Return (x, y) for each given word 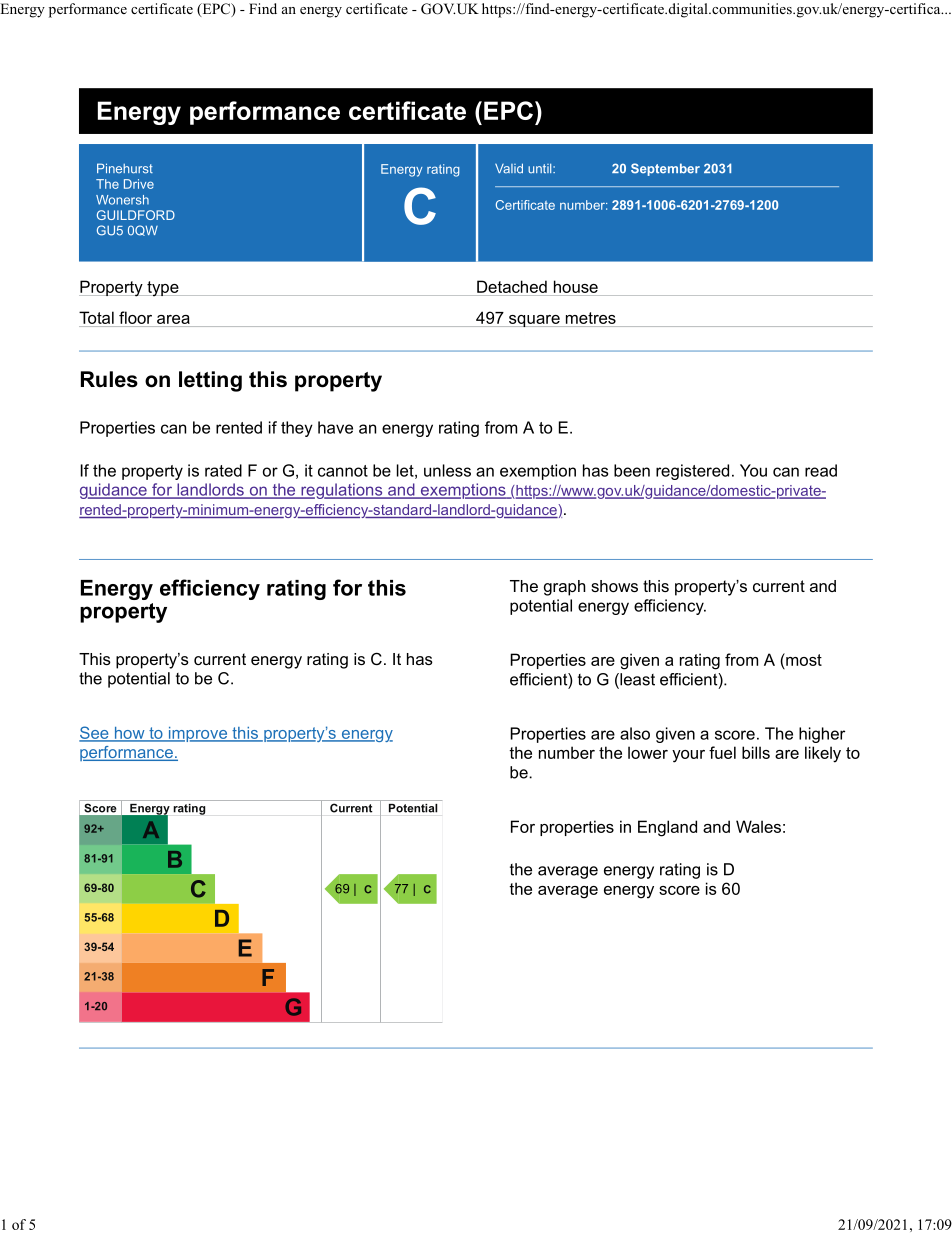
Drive (139, 184)
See (95, 733)
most (803, 659)
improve (198, 734)
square (534, 321)
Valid (509, 168)
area (173, 319)
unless (447, 470)
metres (591, 318)
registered (692, 472)
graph (565, 588)
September (665, 169)
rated (223, 470)
